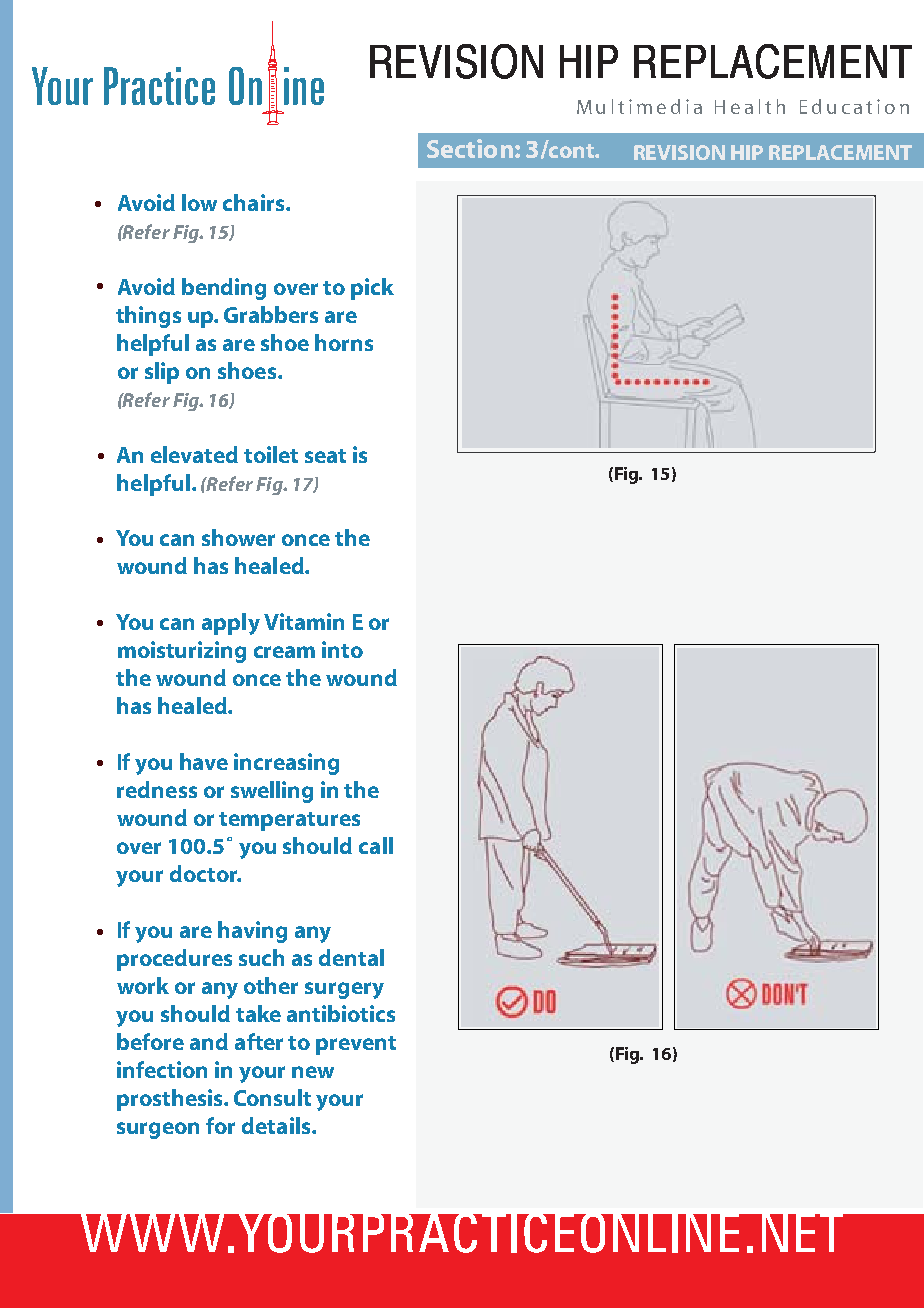 Image resolution: width=924 pixels, height=1308 pixels. I want to click on prevent, so click(356, 1045).
